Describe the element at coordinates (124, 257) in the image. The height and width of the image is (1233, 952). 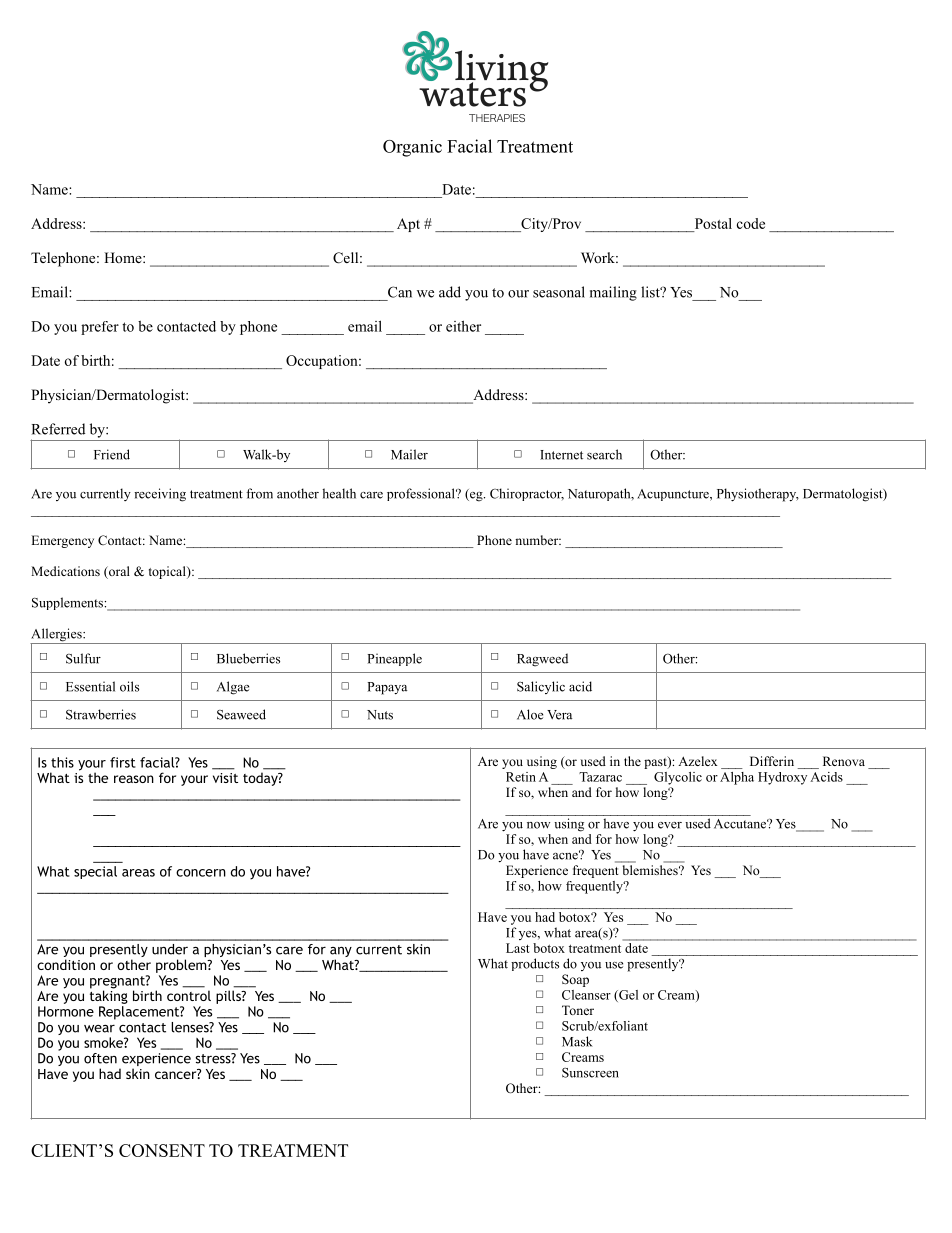
I see `Home` at that location.
